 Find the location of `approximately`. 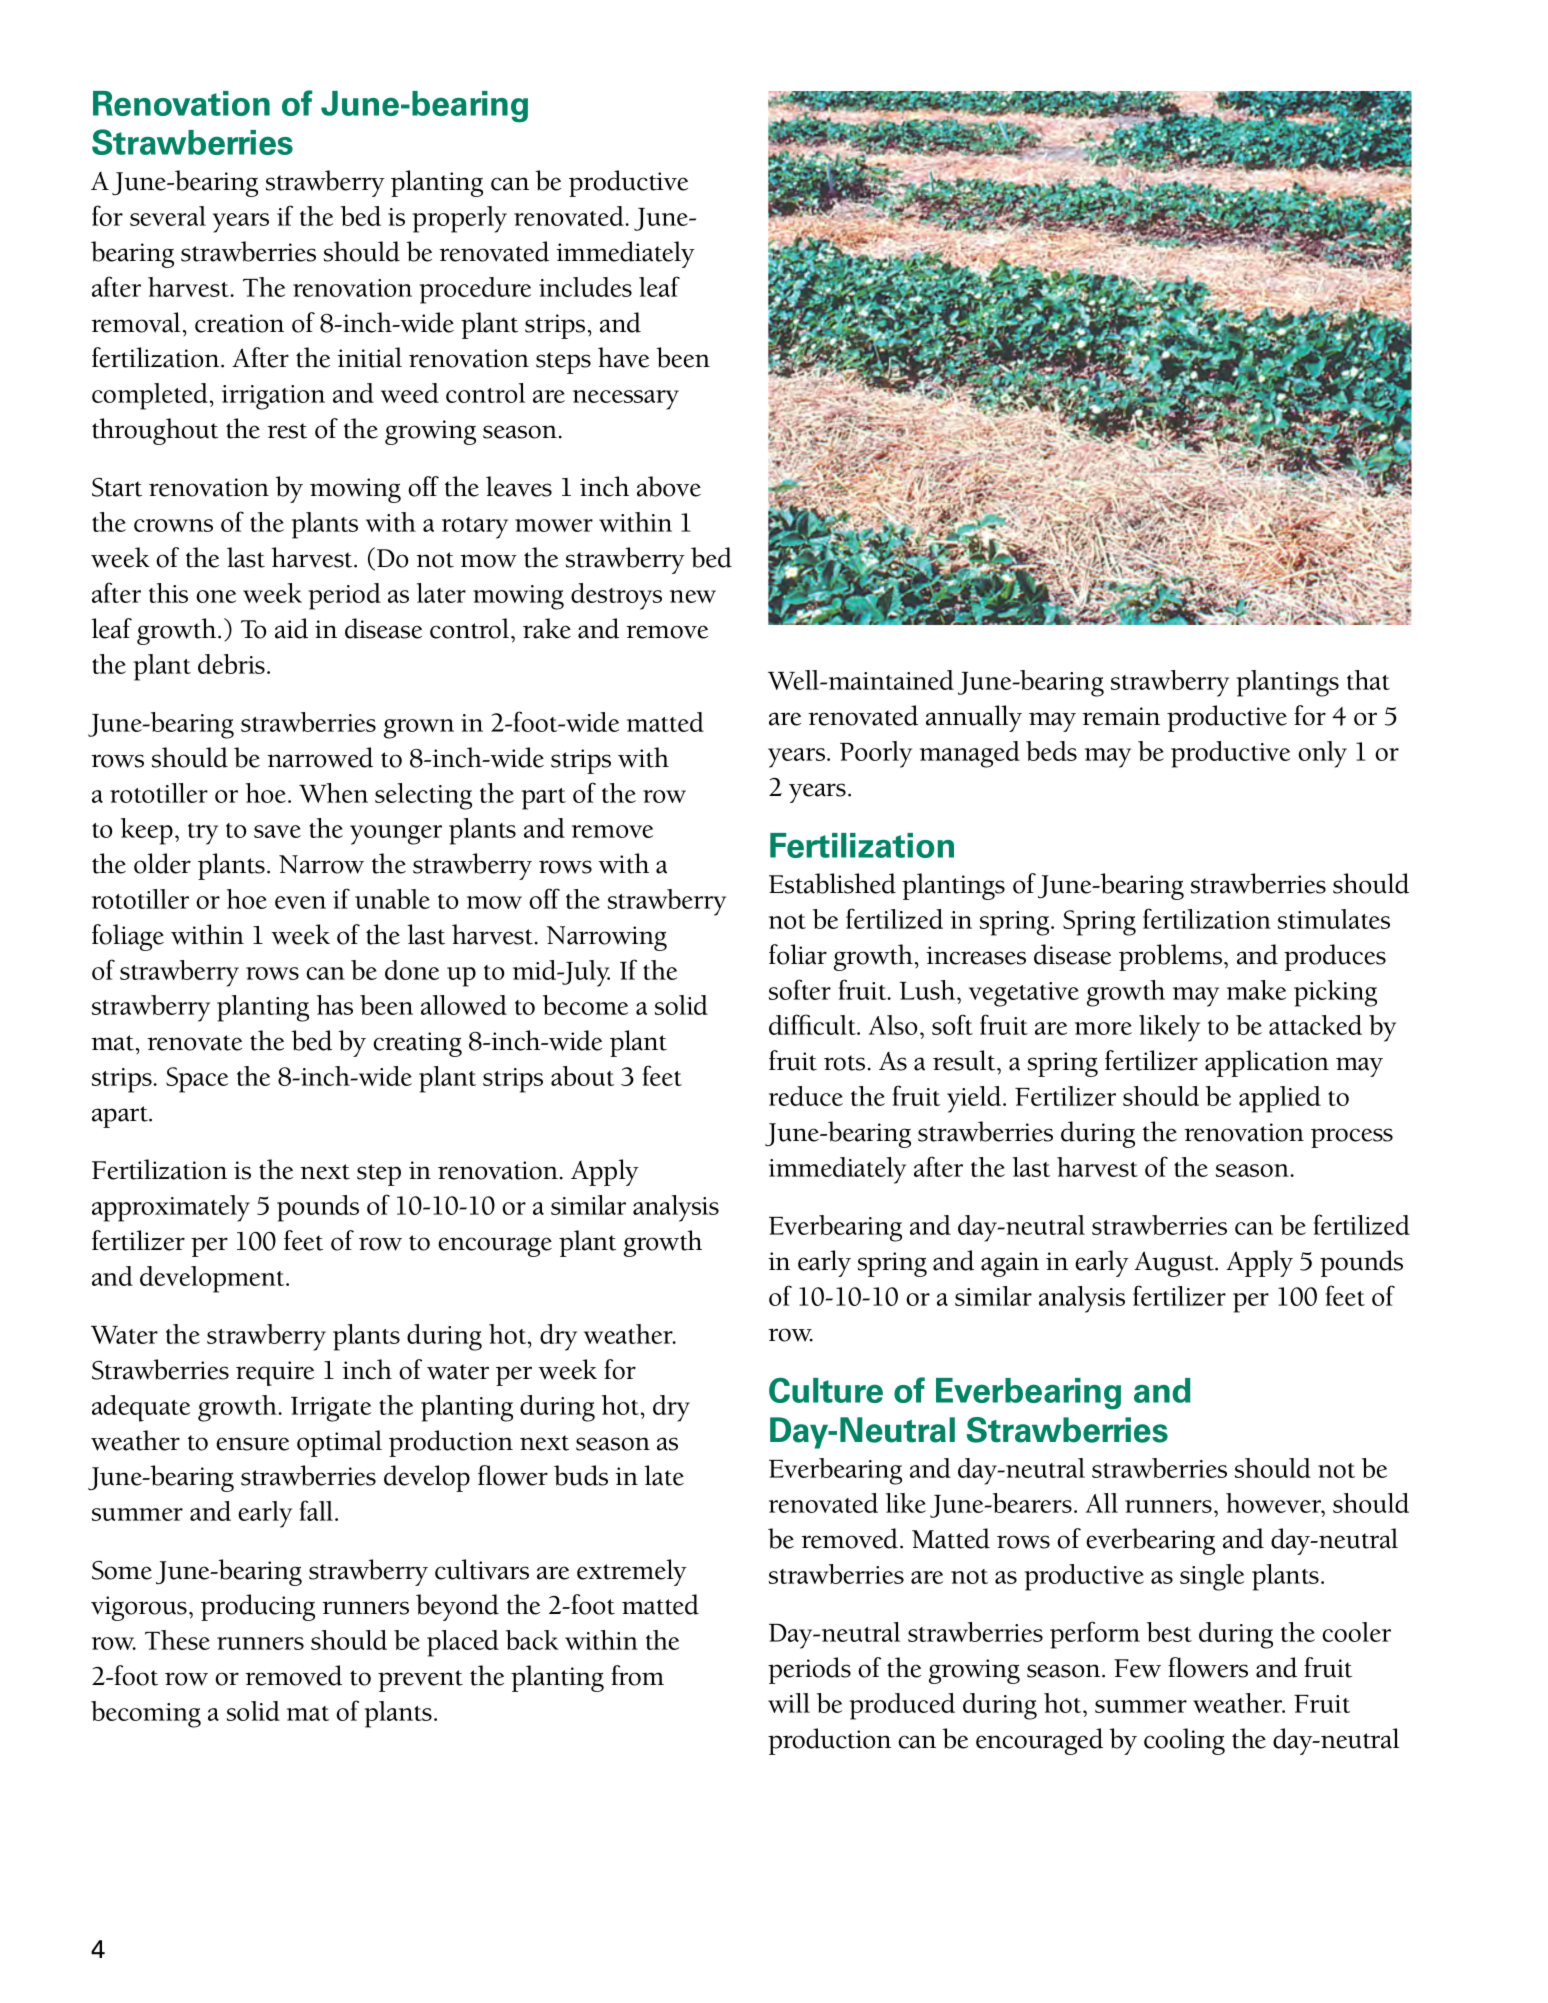

approximately is located at coordinates (171, 1208).
